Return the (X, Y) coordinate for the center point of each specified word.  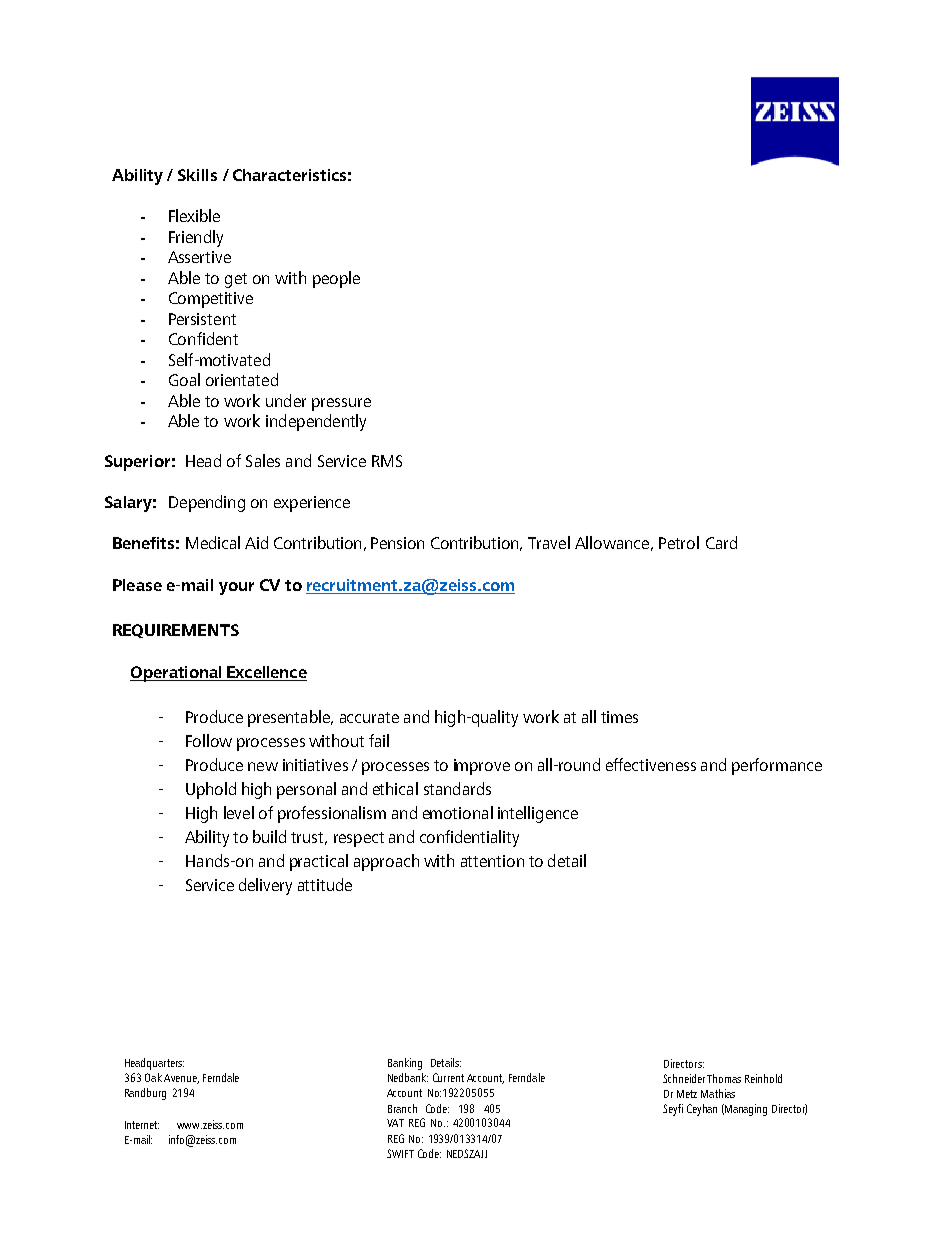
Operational (177, 674)
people (336, 279)
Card (721, 542)
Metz (687, 1094)
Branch (402, 1108)
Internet (142, 1125)
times (619, 717)
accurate (369, 717)
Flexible (194, 215)
